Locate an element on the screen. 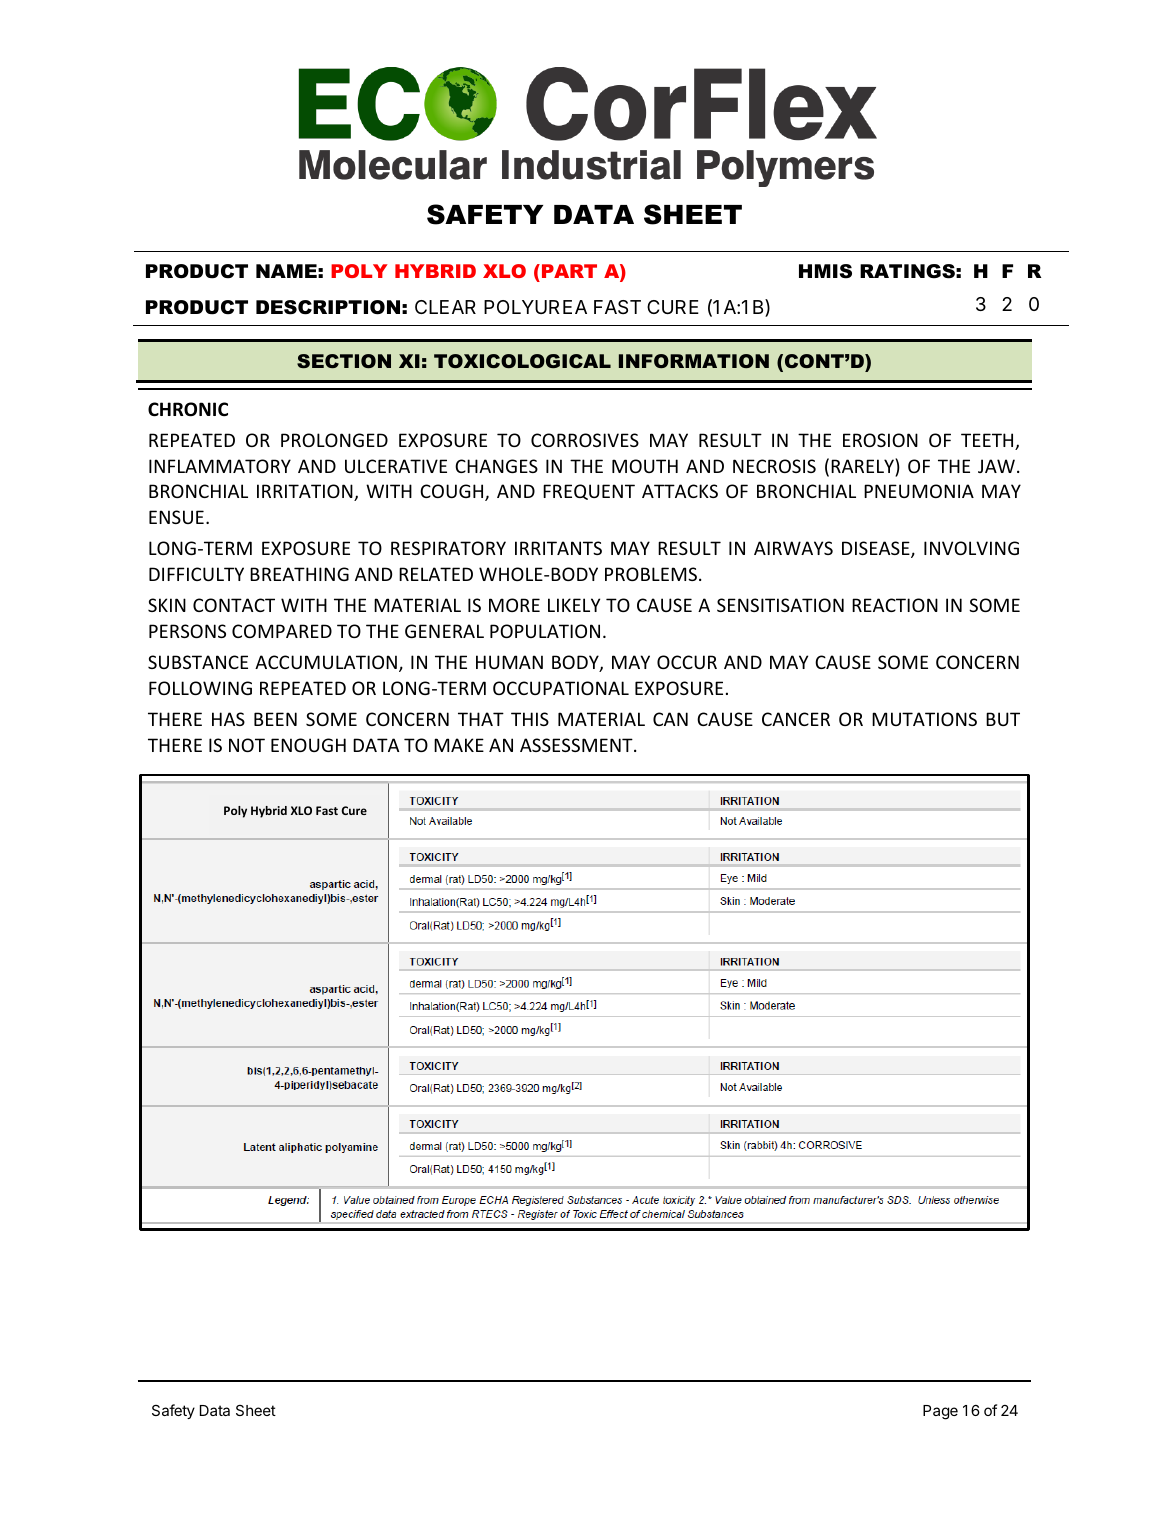 This screenshot has width=1169, height=1513. FREQUENT is located at coordinates (589, 492).
